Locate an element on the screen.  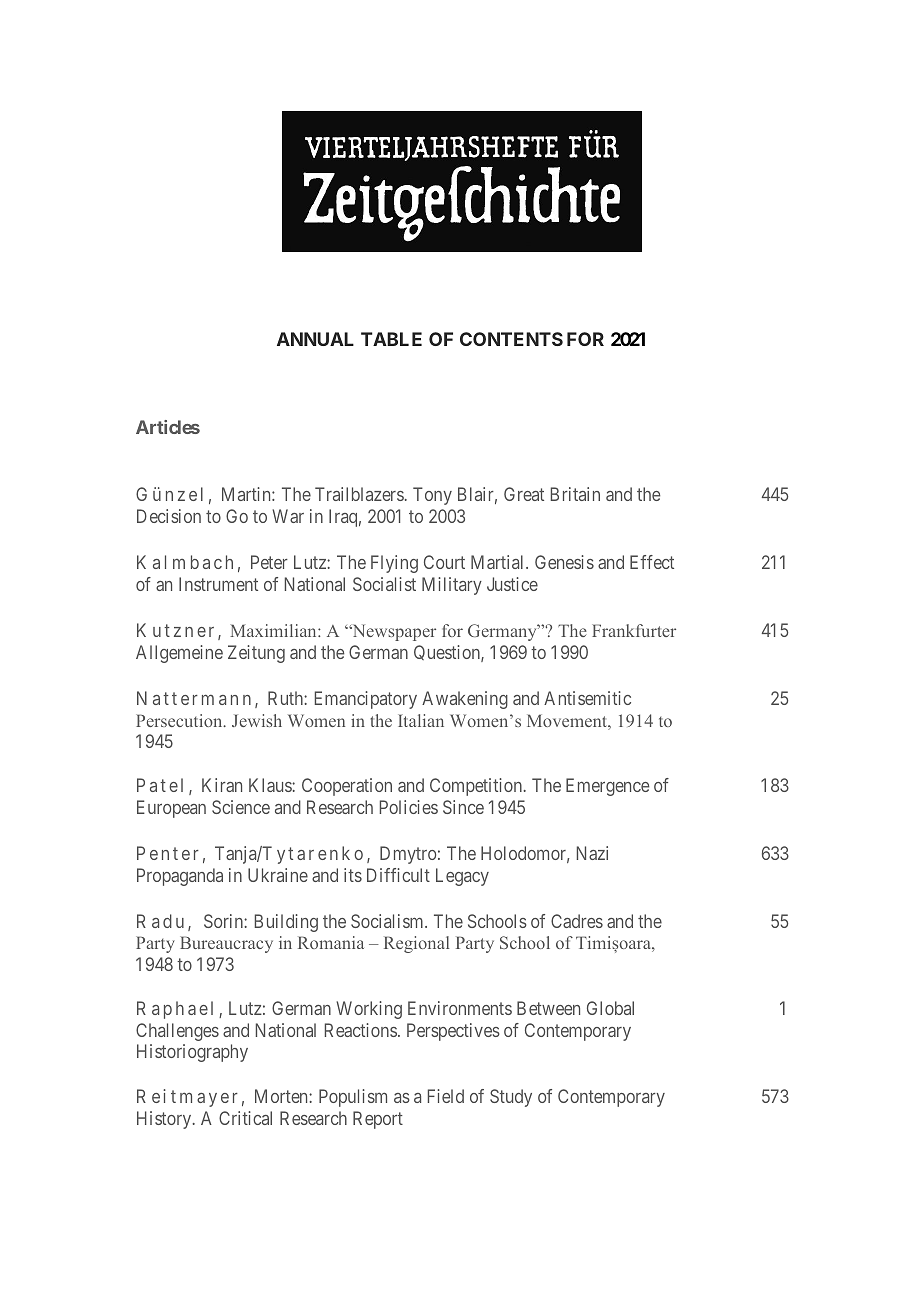
Genesis is located at coordinates (564, 562).
